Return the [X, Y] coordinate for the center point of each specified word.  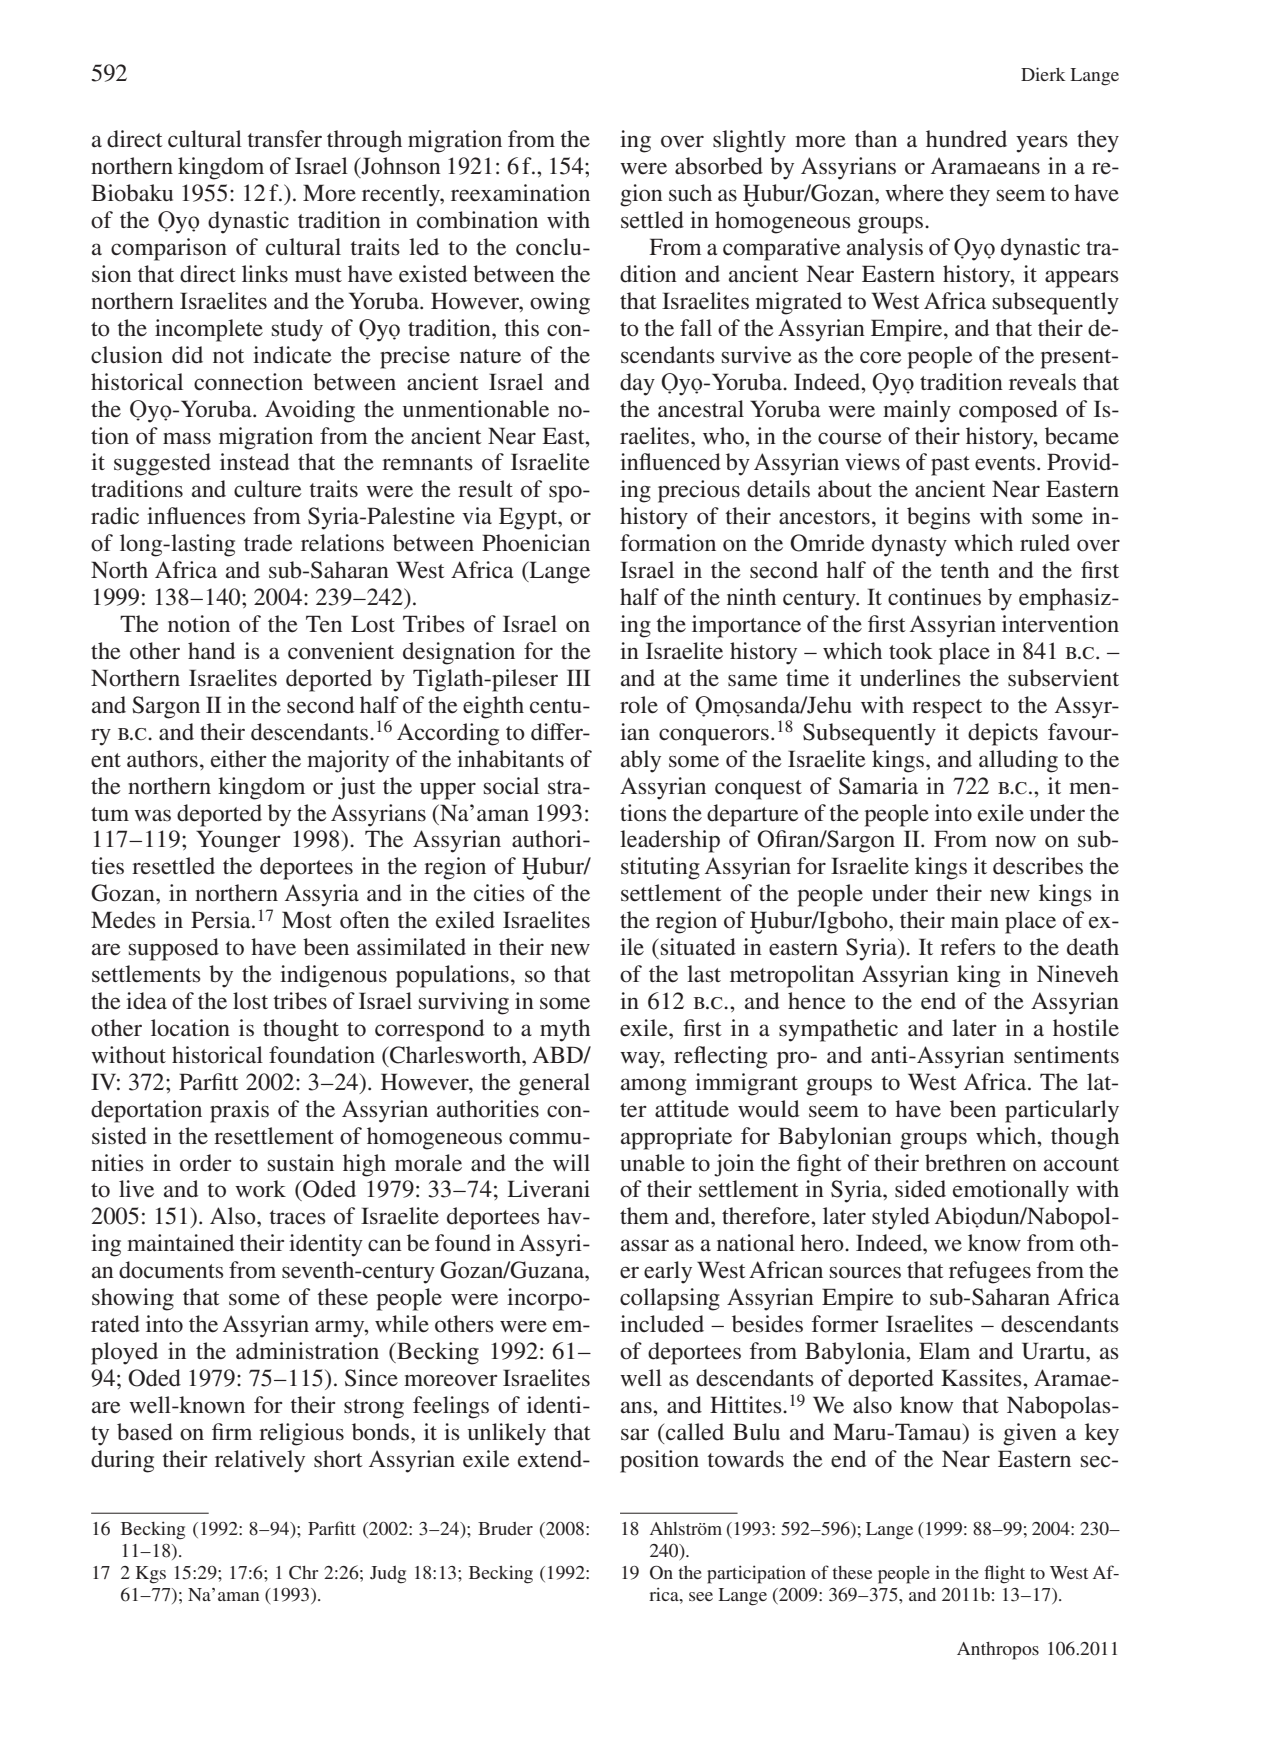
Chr [303, 1573]
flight [1004, 1574]
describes [1038, 866]
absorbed [719, 166]
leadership [670, 841]
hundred [966, 139]
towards [745, 1459]
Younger [238, 841]
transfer [284, 139]
